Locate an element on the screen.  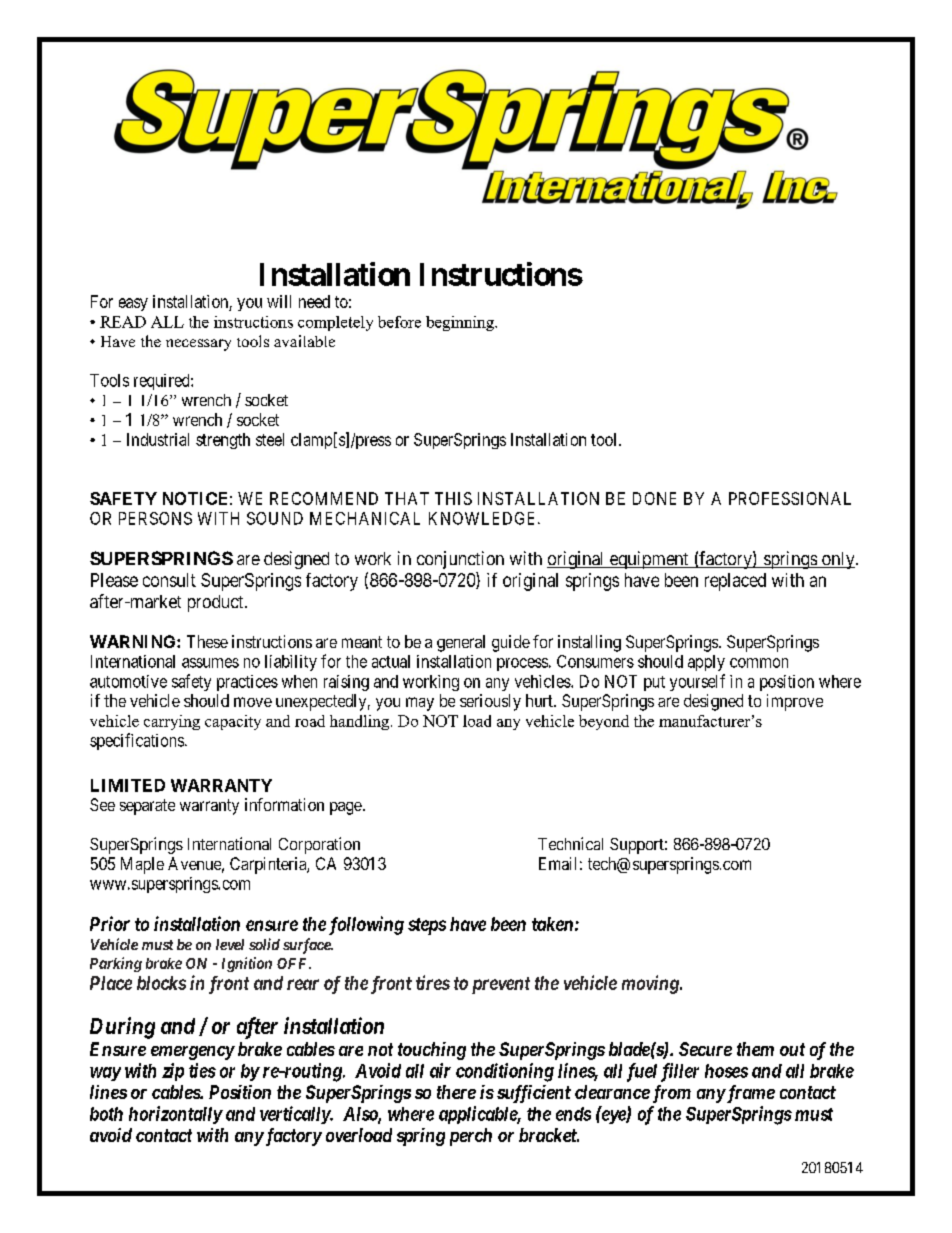
beginning is located at coordinates (461, 323).
